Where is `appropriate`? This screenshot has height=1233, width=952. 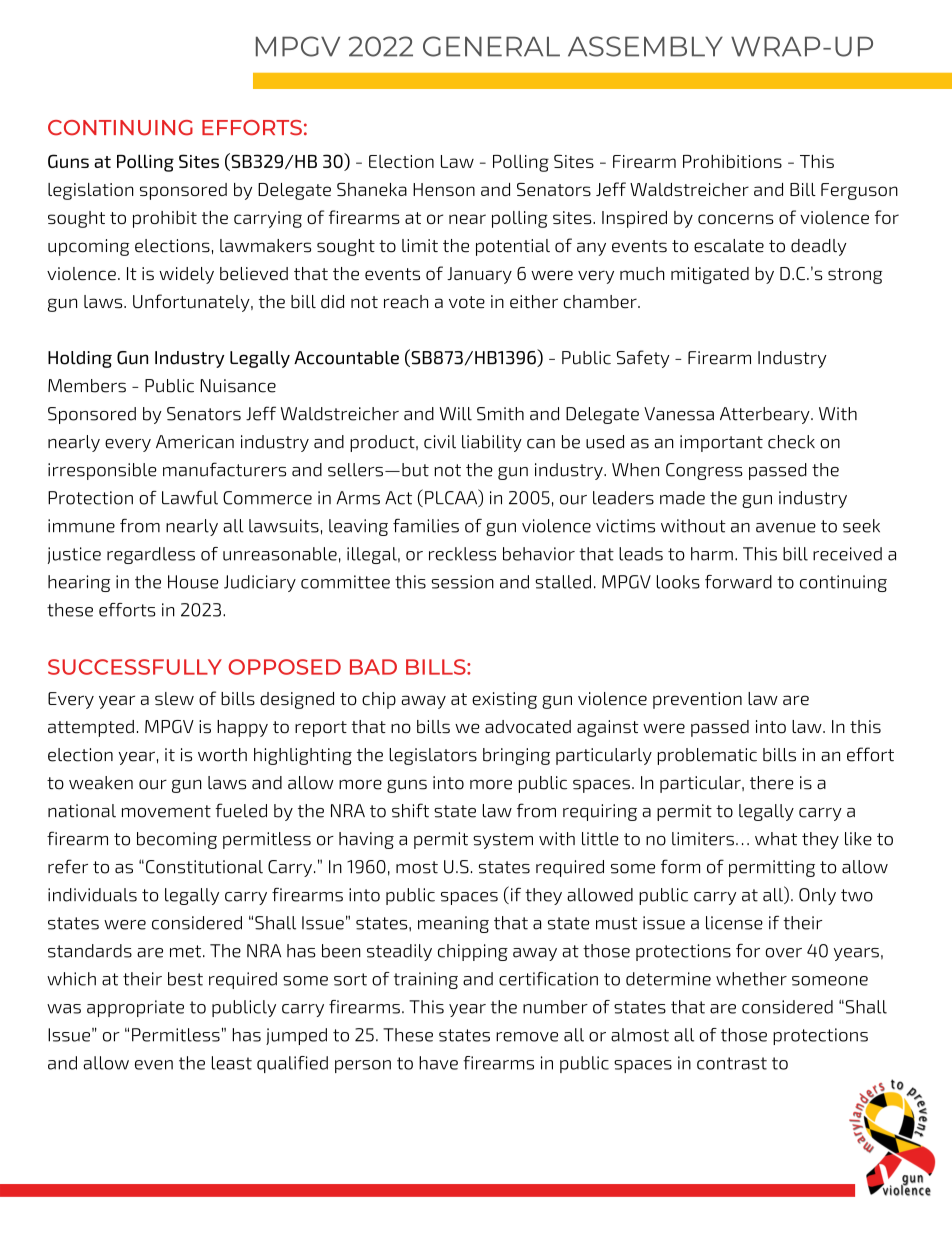 appropriate is located at coordinates (135, 1008).
